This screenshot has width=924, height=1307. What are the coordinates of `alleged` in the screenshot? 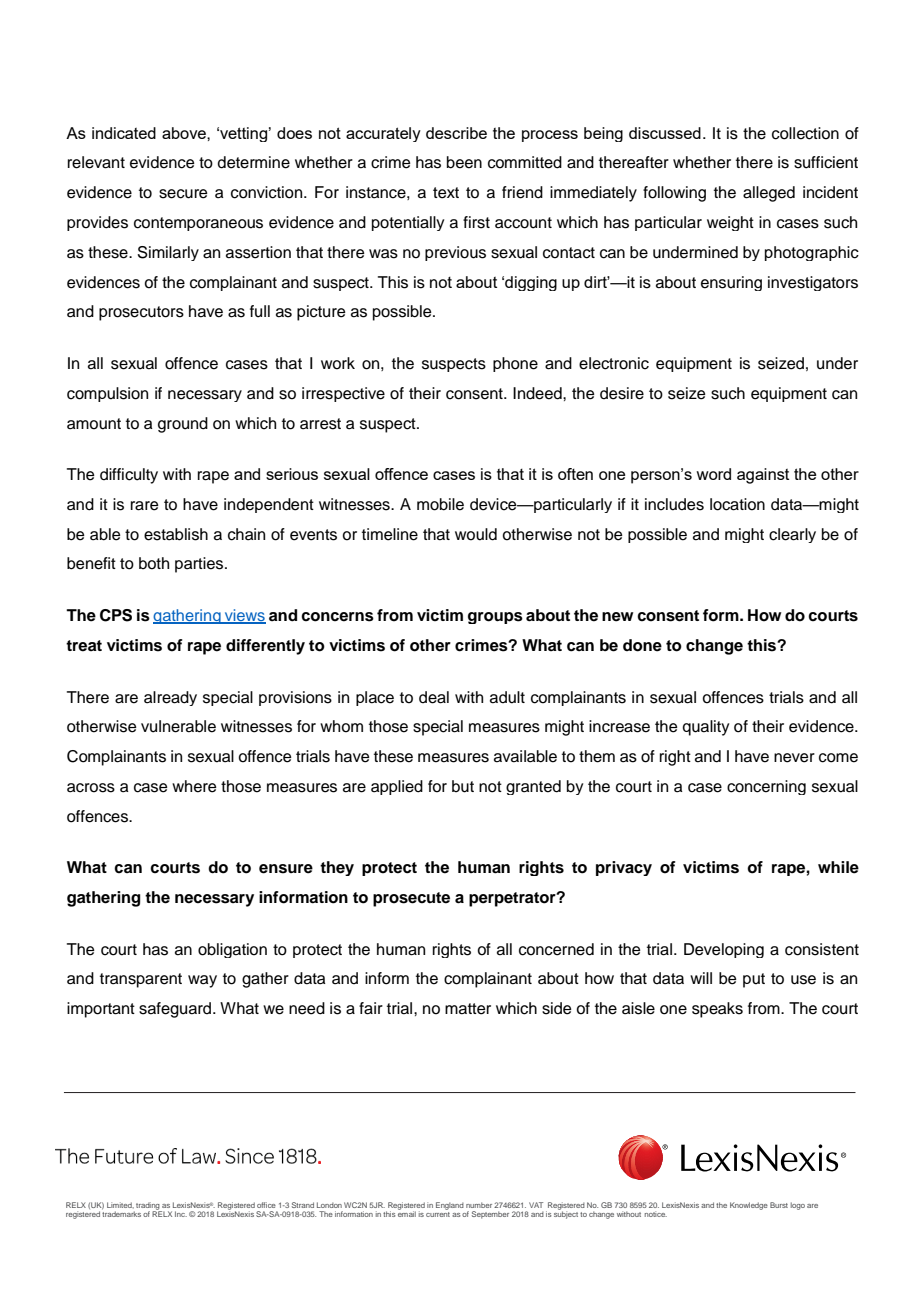 It's located at (769, 194).
